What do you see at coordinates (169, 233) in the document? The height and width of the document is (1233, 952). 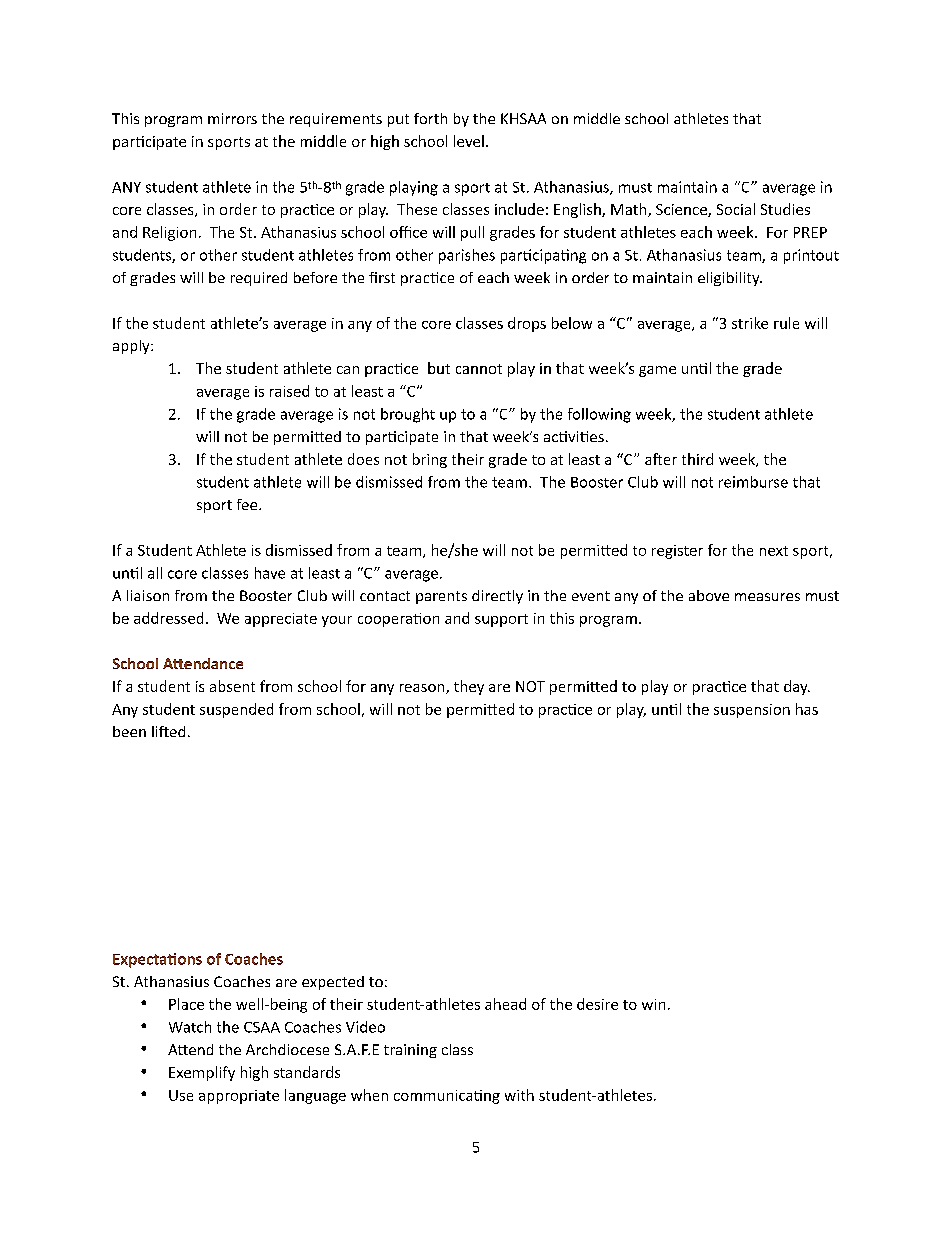 I see `Religion` at bounding box center [169, 233].
